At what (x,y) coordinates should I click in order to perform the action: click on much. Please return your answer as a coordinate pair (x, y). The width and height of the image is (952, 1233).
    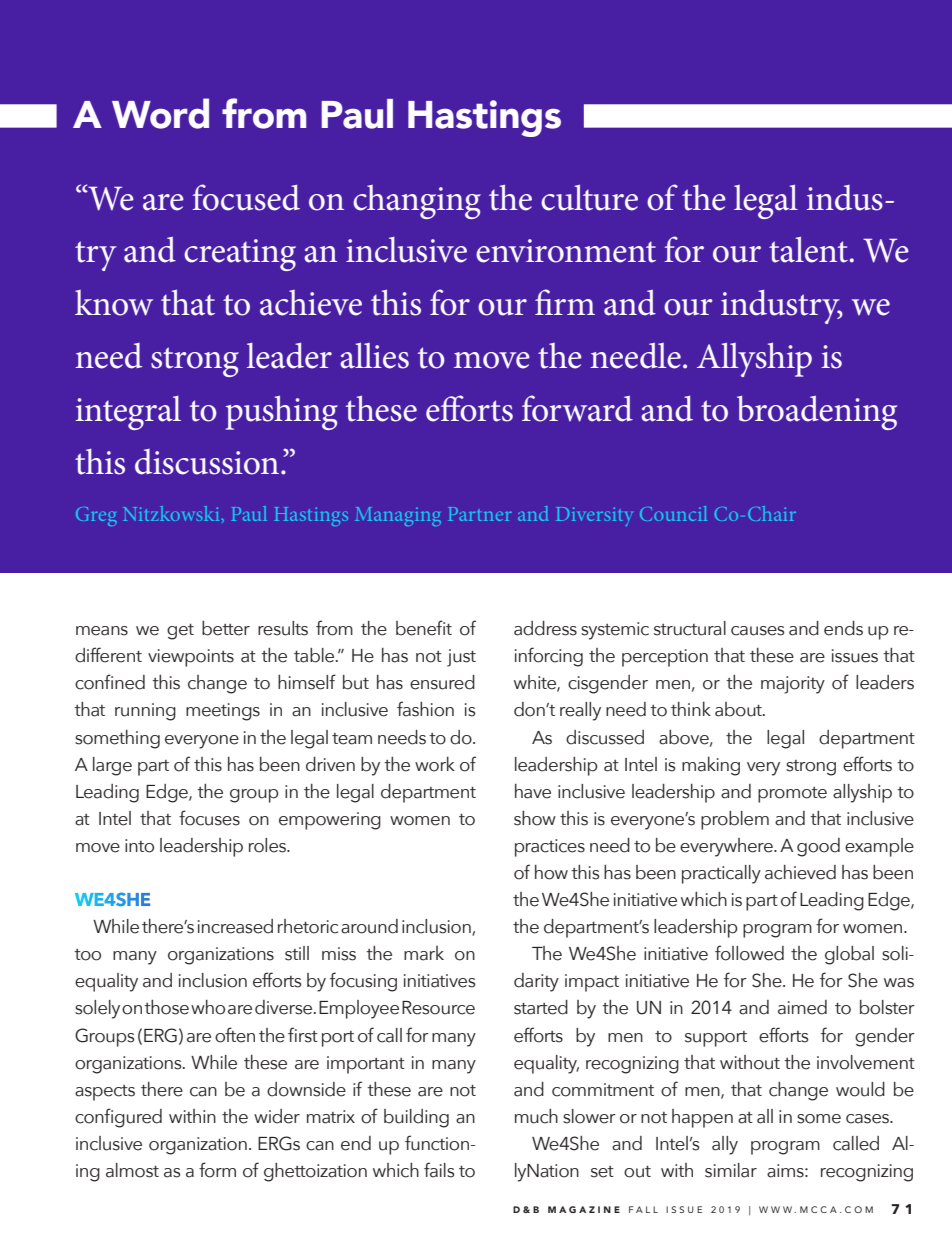
    Looking at the image, I should click on (536, 1116).
